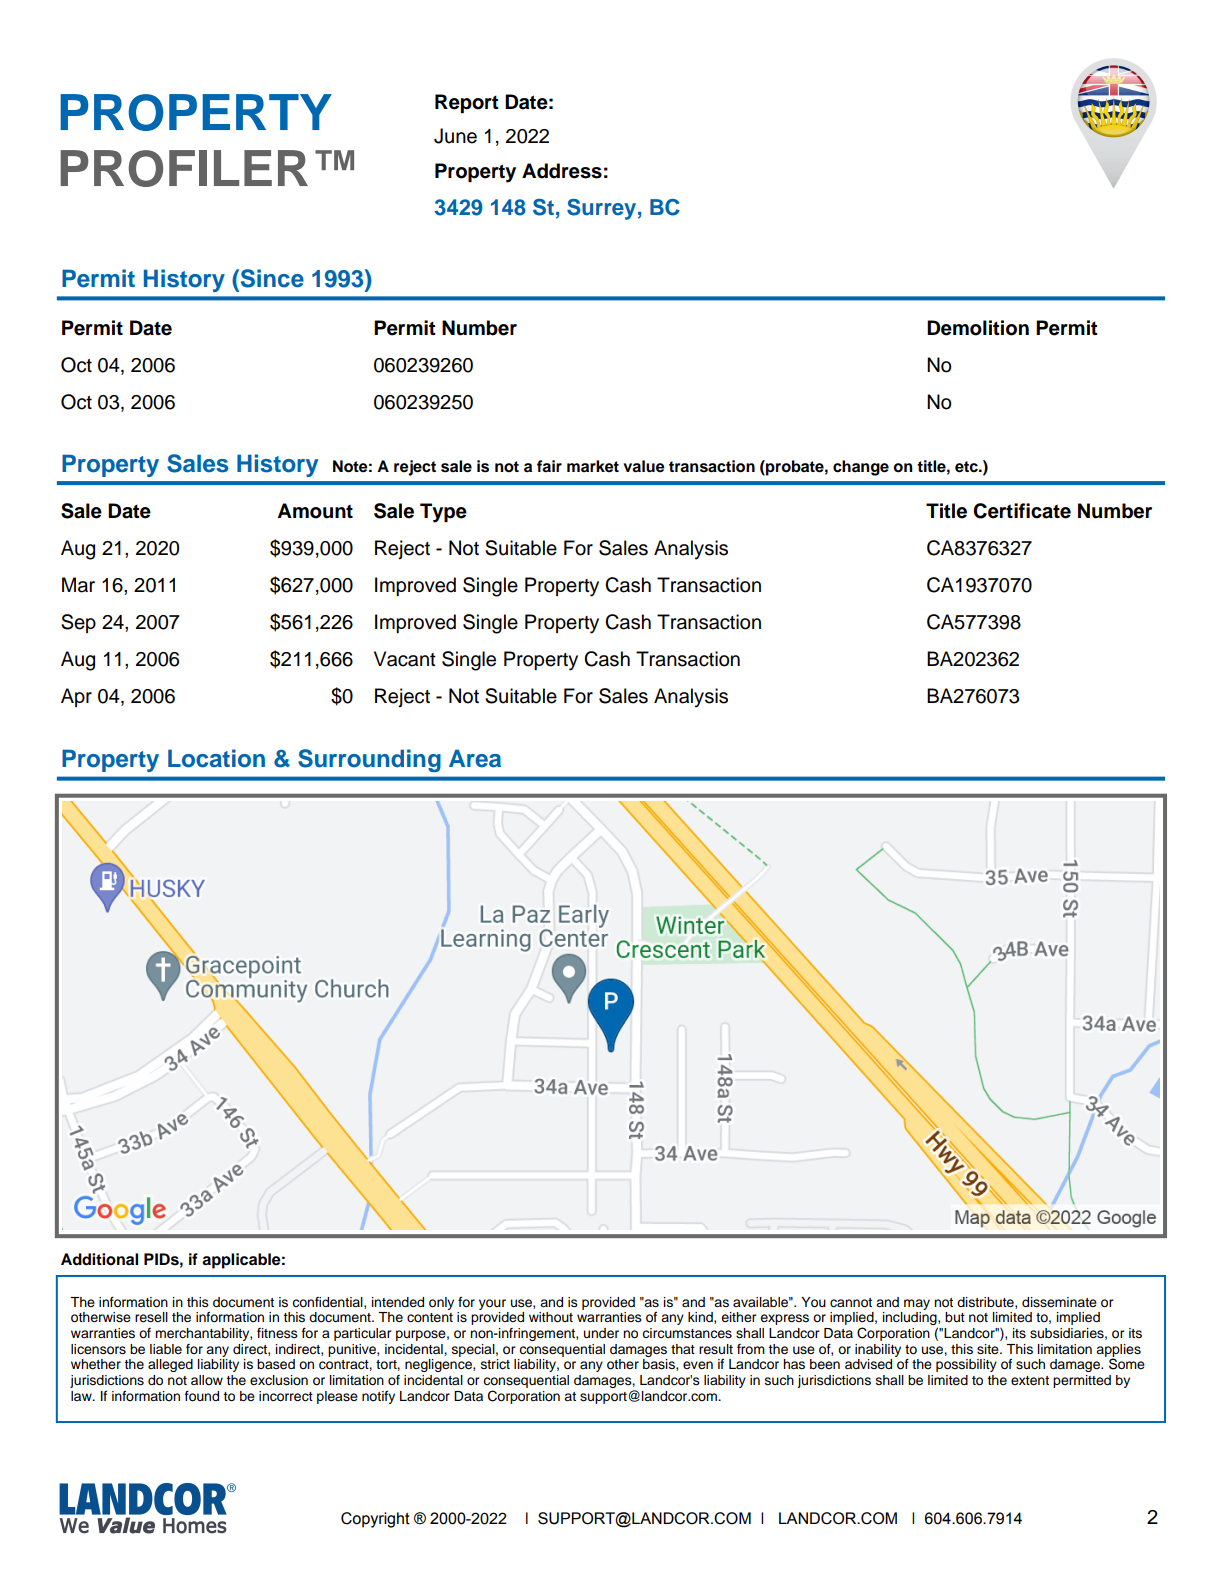 This screenshot has width=1227, height=1588. Describe the element at coordinates (99, 1259) in the screenshot. I see `Additional` at that location.
